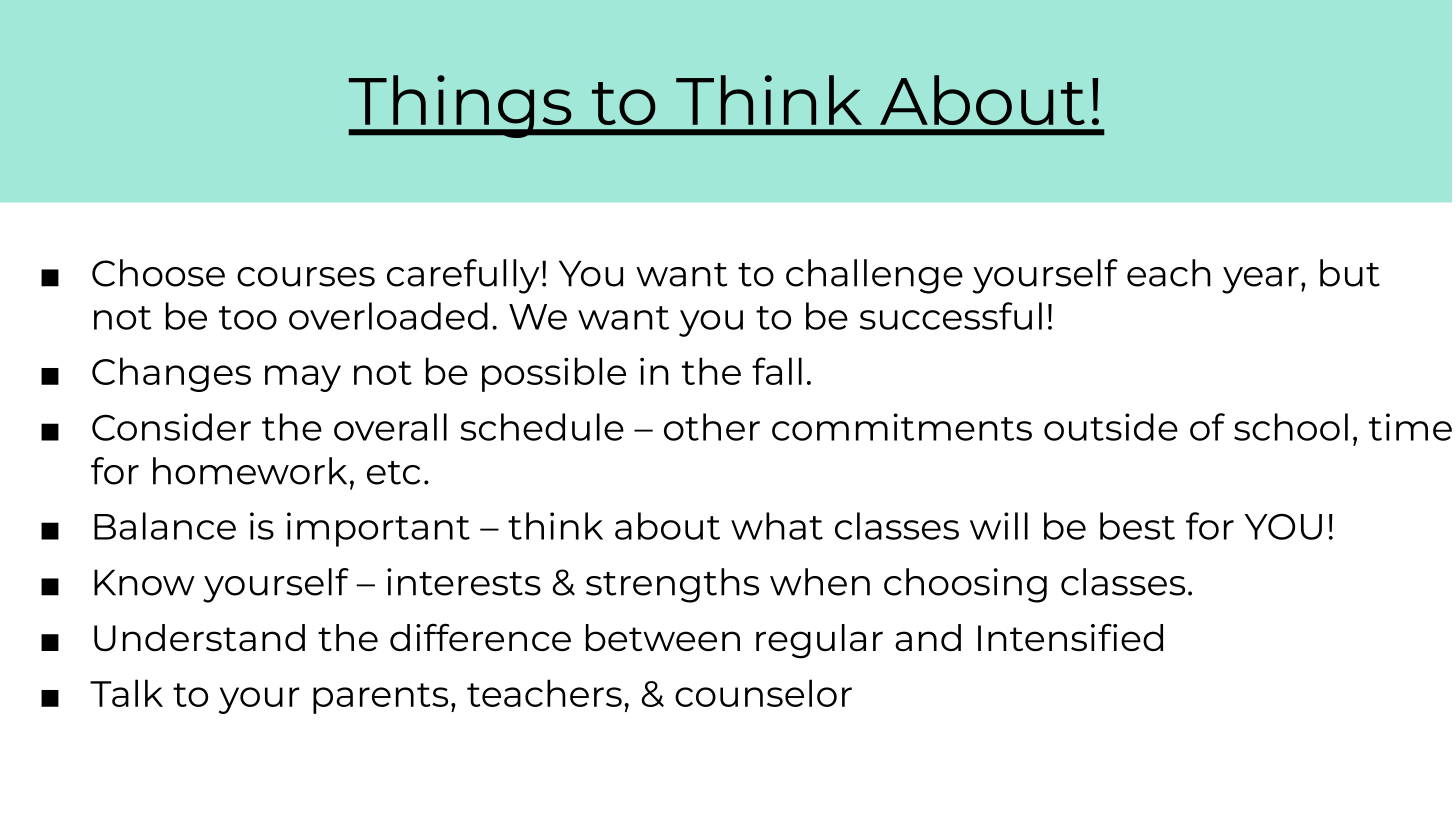  Describe the element at coordinates (1350, 273) in the document. I see `but` at that location.
